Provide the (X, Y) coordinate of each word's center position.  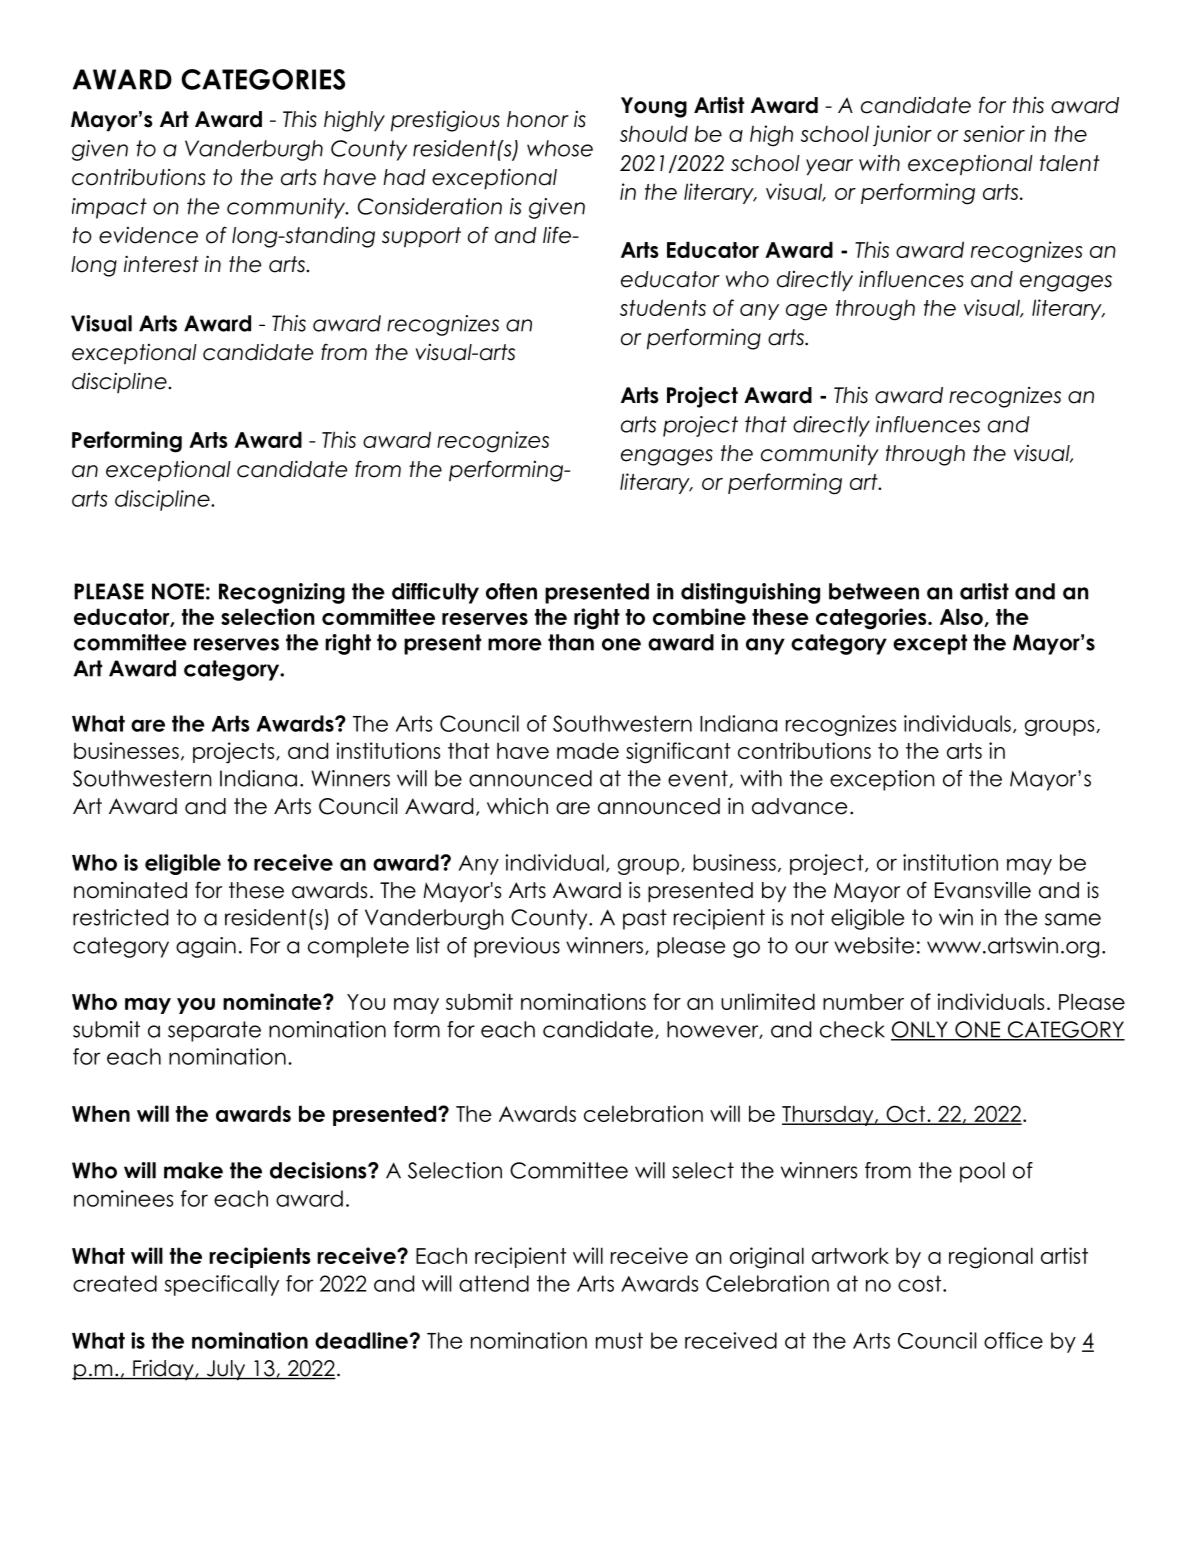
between (874, 591)
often (511, 591)
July (226, 1370)
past (645, 919)
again (206, 947)
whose (560, 148)
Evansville (983, 890)
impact (109, 208)
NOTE (178, 591)
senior (994, 133)
